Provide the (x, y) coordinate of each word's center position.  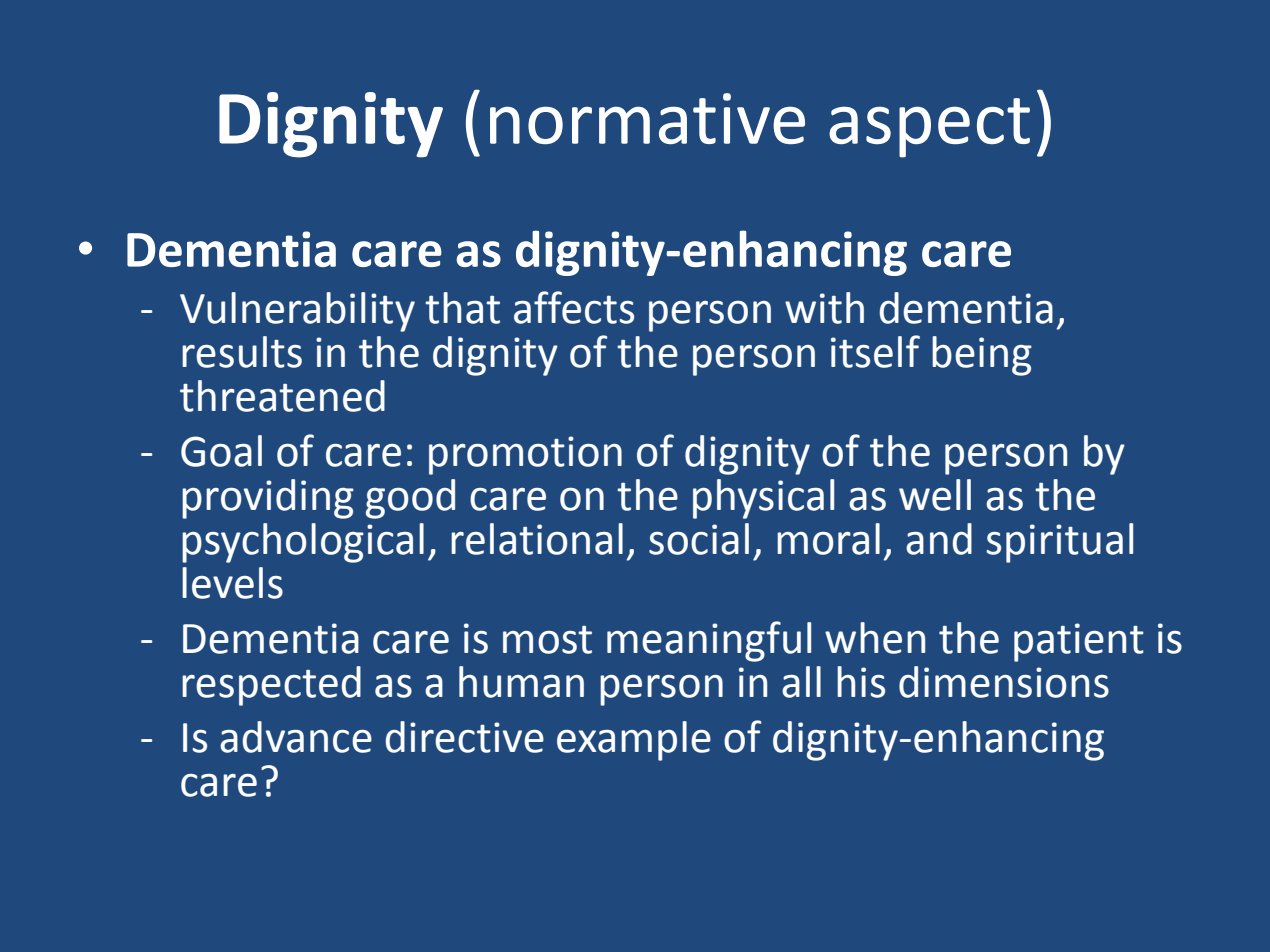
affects (574, 307)
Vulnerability (297, 312)
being (982, 356)
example (634, 741)
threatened (282, 396)
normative (647, 118)
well (935, 495)
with (824, 308)
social (699, 539)
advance (296, 737)
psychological (303, 543)
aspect (929, 128)
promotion (525, 455)
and (939, 539)
